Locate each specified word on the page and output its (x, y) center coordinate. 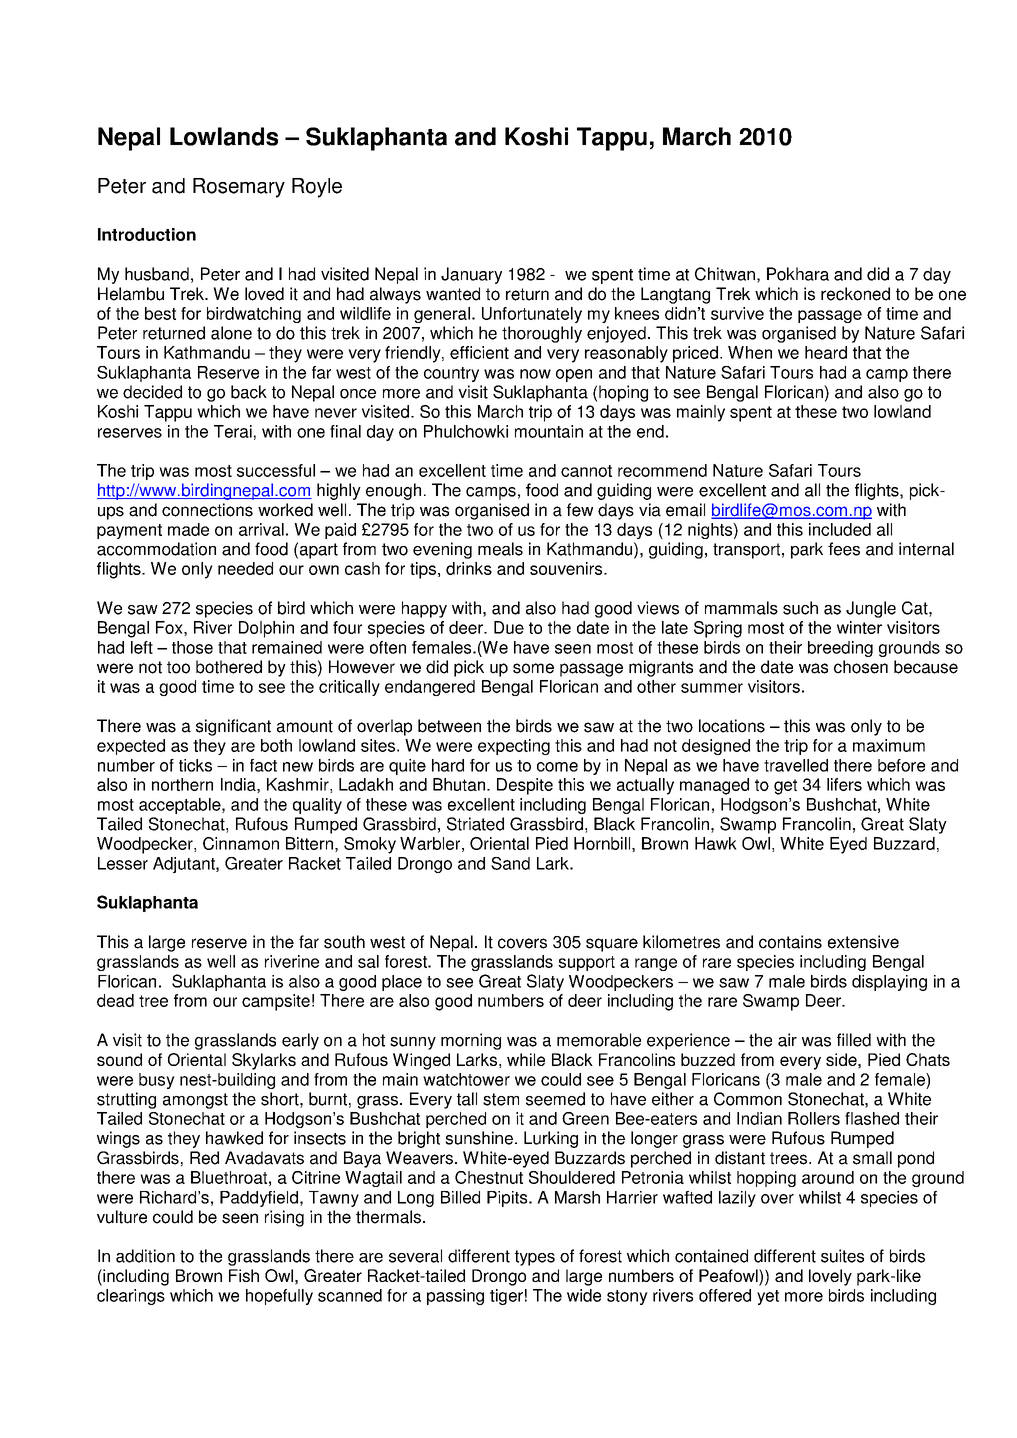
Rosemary (239, 188)
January (471, 275)
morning (471, 1041)
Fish (244, 1275)
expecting (514, 747)
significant (233, 727)
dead (115, 1000)
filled (854, 1040)
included (840, 529)
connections (207, 510)
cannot (586, 471)
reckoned (855, 294)
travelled (796, 765)
